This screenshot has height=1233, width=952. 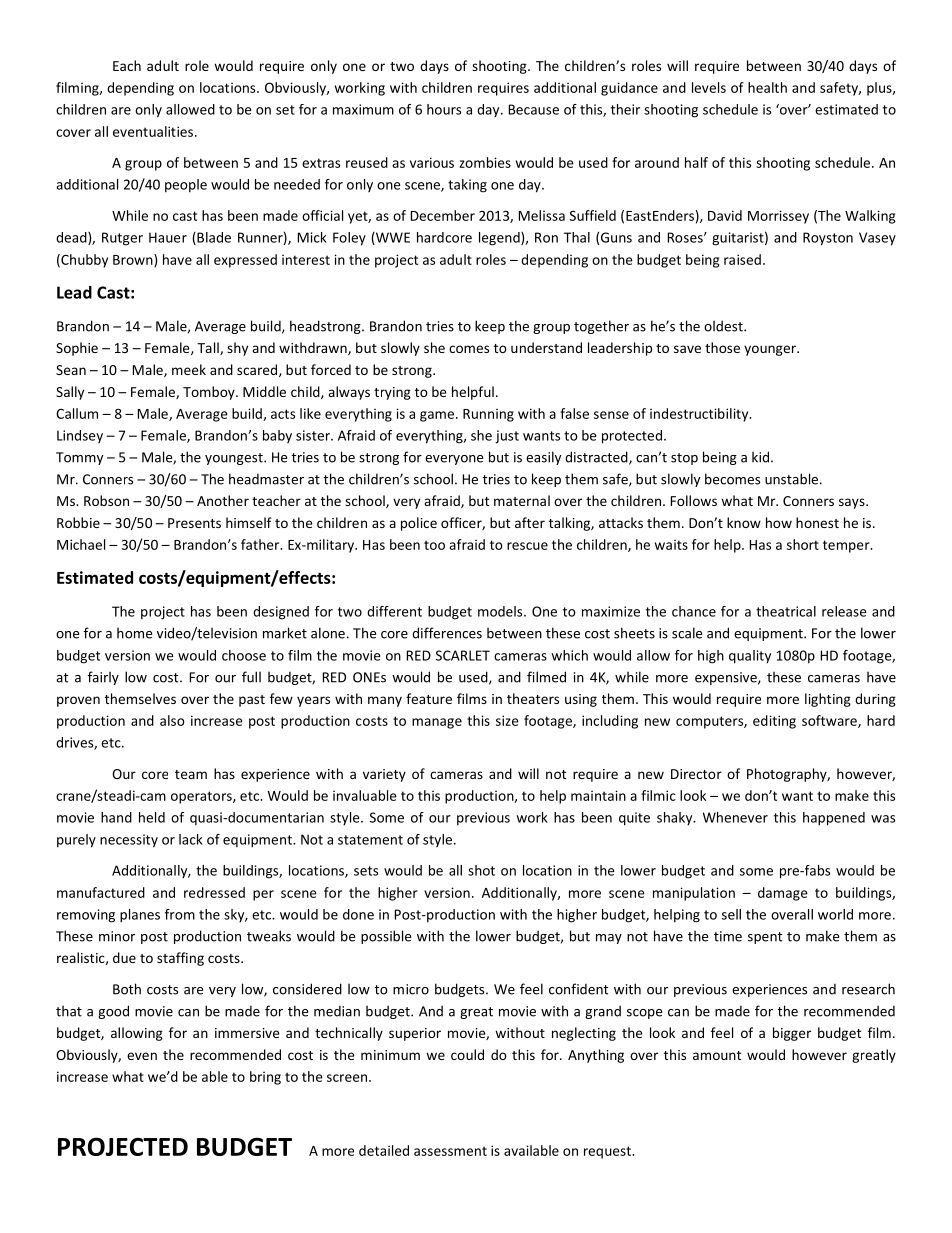 What do you see at coordinates (186, 186) in the screenshot?
I see `people` at bounding box center [186, 186].
